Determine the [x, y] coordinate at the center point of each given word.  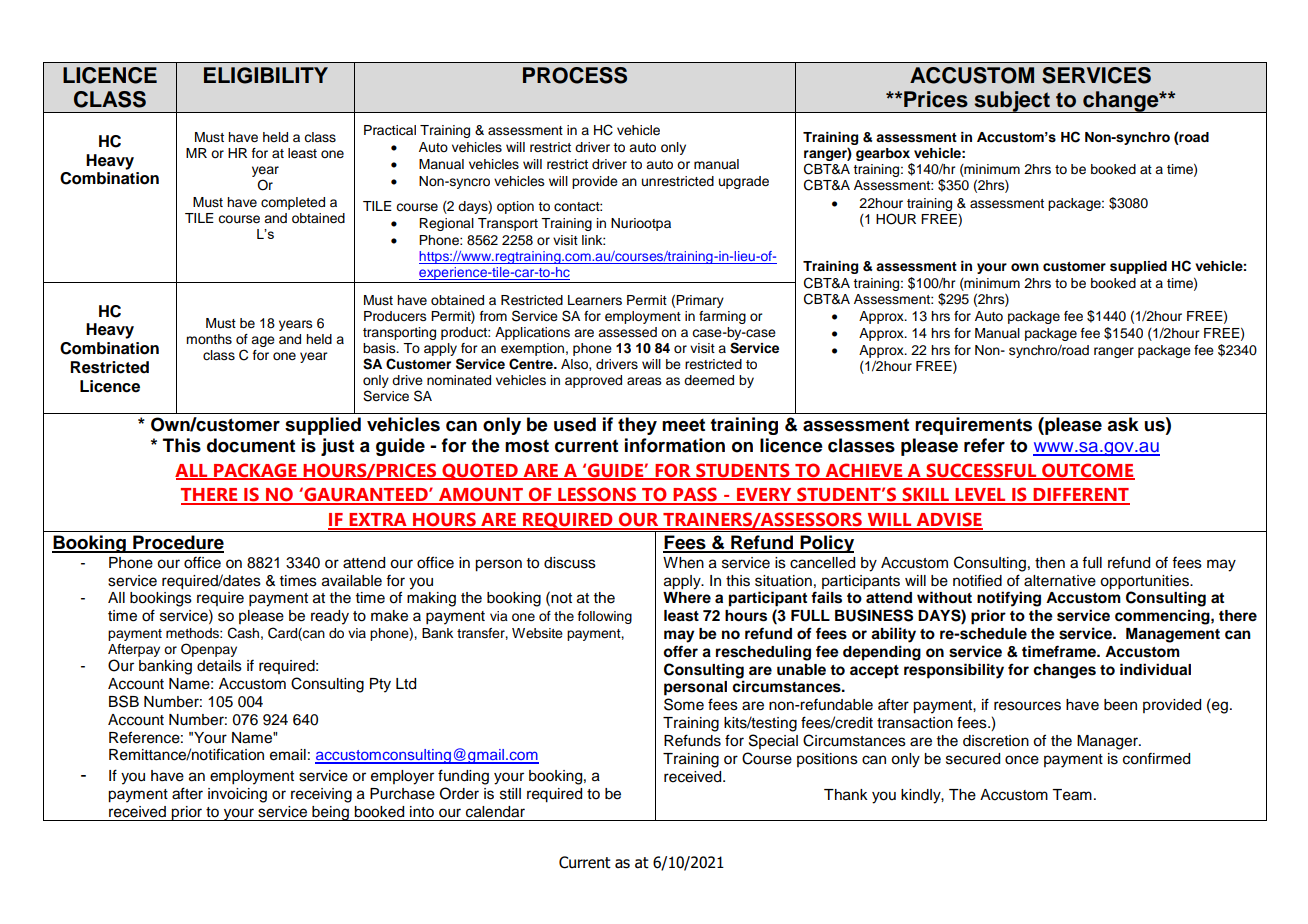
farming [722, 317]
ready [330, 617]
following [605, 617]
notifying [1009, 599]
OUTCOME [1087, 471]
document [251, 445]
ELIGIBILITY [266, 75]
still [510, 794]
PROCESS [575, 75]
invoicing [237, 795]
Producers [395, 316]
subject [1012, 102]
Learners [595, 300]
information [675, 445]
